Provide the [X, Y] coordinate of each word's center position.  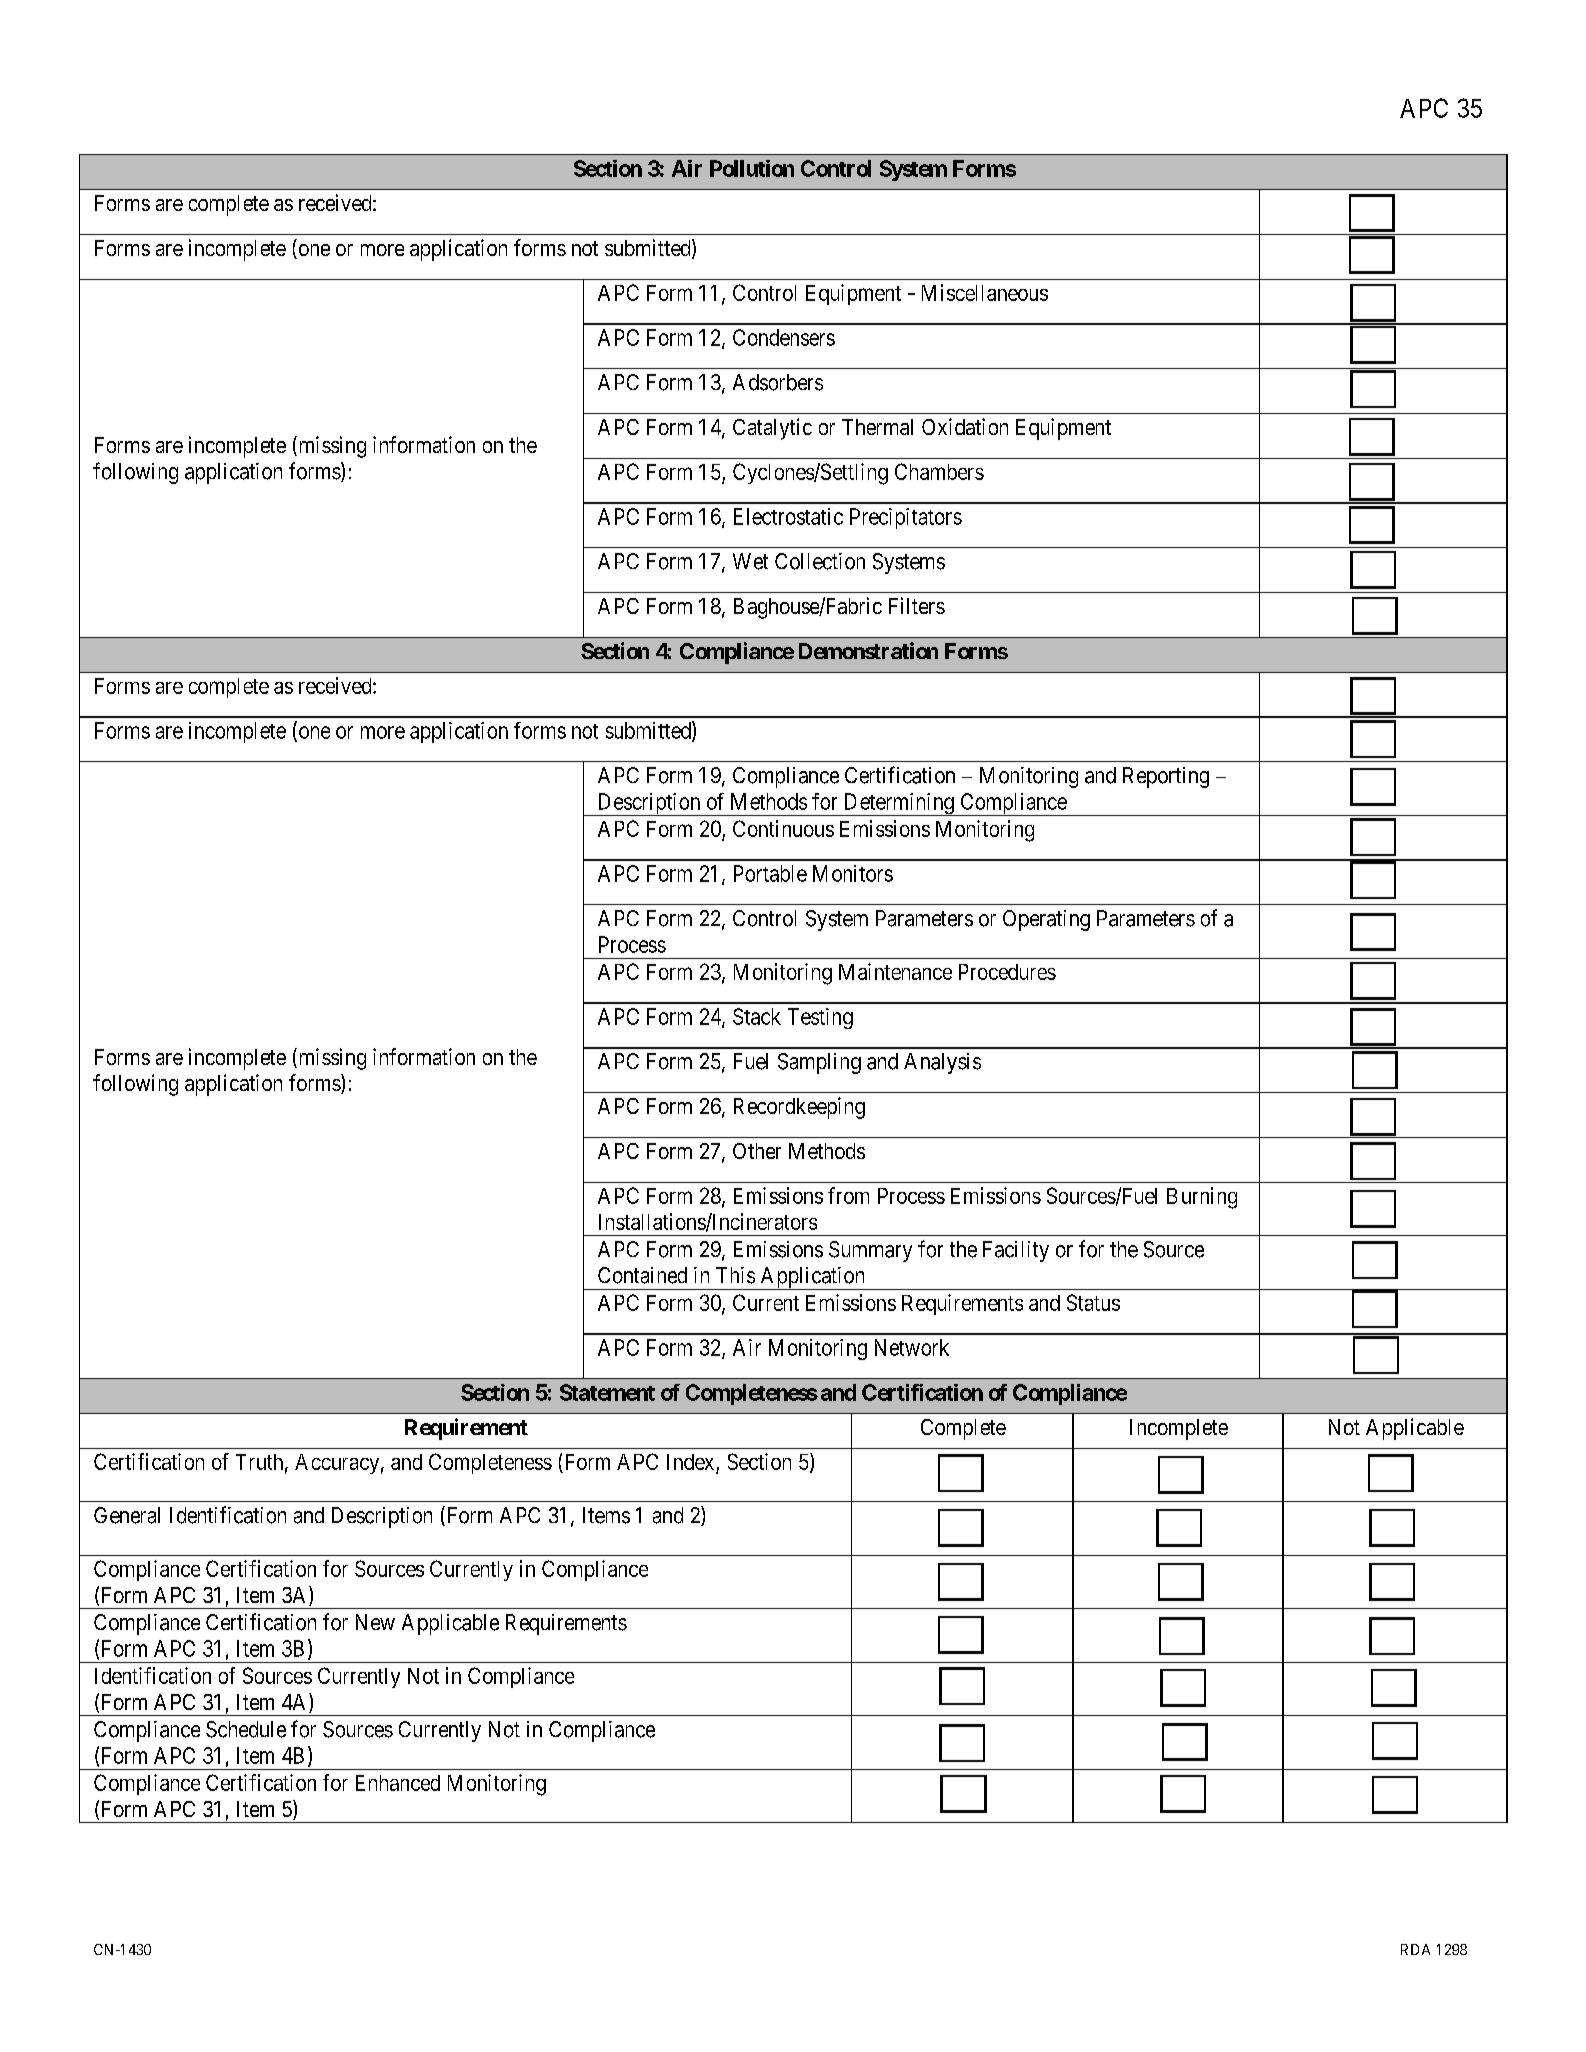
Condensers [784, 337]
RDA [1415, 1949]
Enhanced [398, 1783]
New [375, 1622]
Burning [1202, 1198]
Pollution [752, 168]
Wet [750, 561]
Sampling [819, 1063]
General [127, 1515]
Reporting [1166, 777]
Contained [642, 1275]
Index [692, 1463]
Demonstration [868, 650]
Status [1093, 1302]
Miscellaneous [985, 292]
